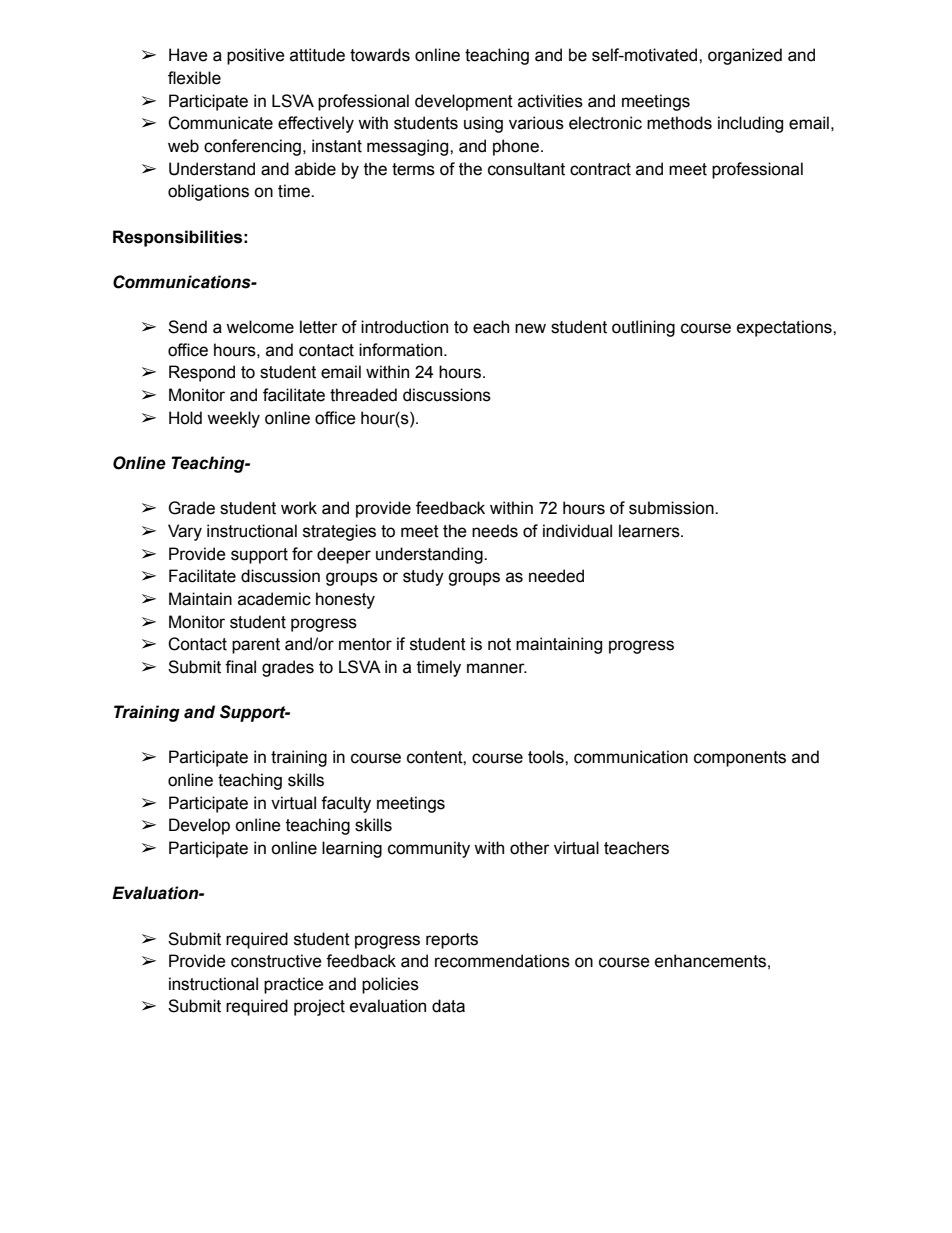 This screenshot has width=952, height=1233. What do you see at coordinates (643, 328) in the screenshot?
I see `outlining` at bounding box center [643, 328].
